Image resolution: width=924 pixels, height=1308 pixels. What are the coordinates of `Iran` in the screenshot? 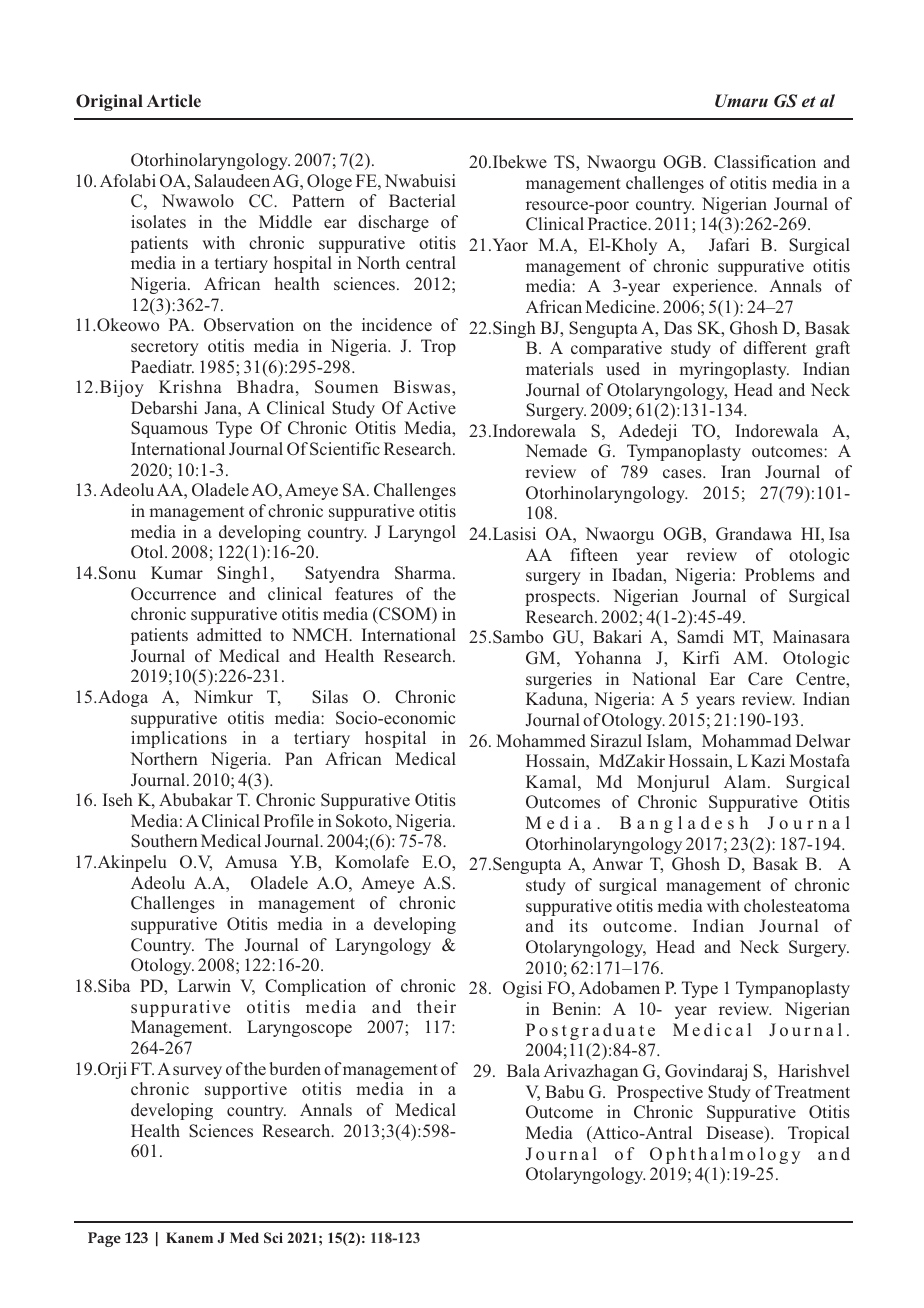 It's located at (736, 471).
